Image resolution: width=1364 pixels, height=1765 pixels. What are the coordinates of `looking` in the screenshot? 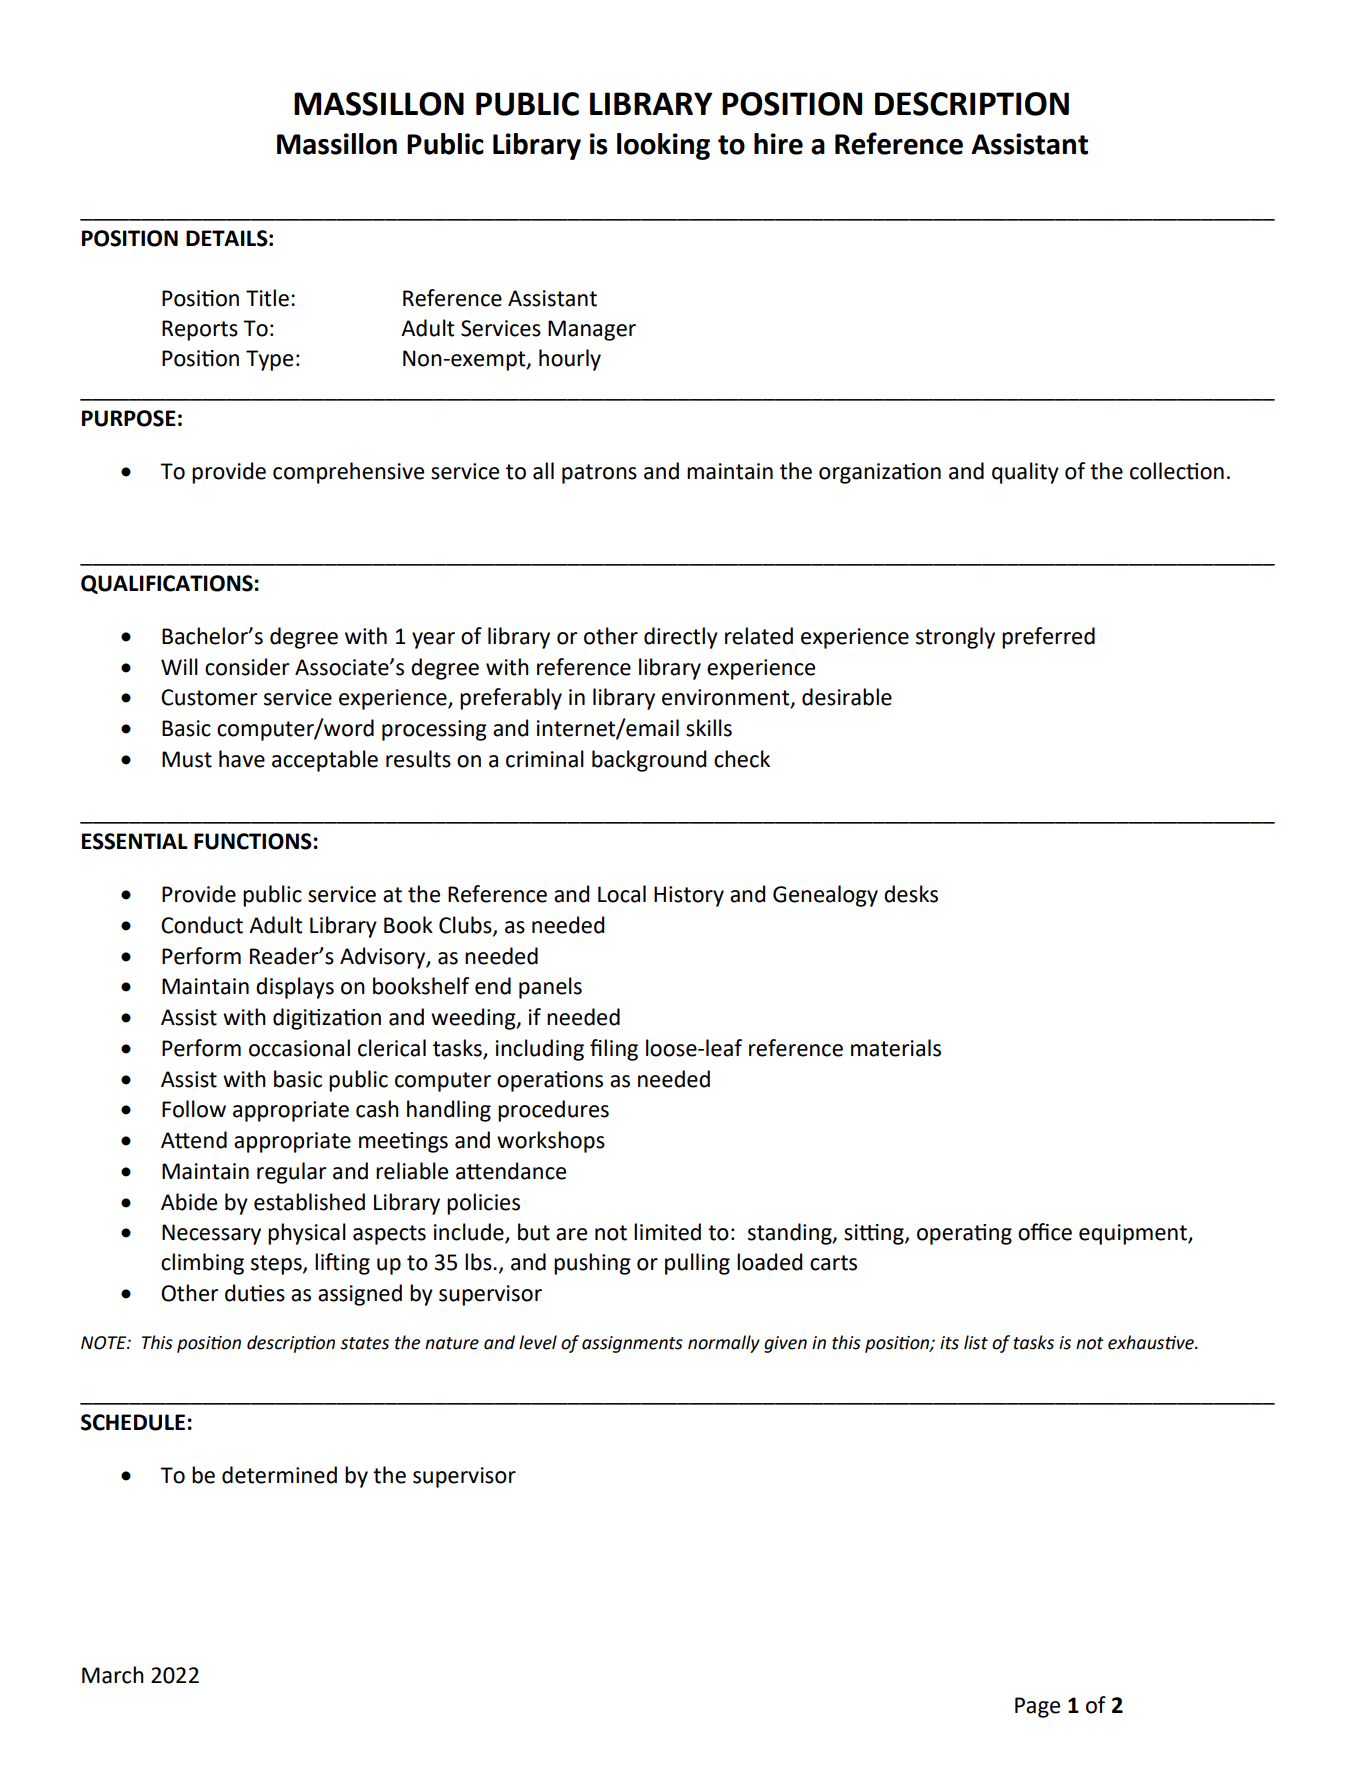 It's located at (663, 146).
